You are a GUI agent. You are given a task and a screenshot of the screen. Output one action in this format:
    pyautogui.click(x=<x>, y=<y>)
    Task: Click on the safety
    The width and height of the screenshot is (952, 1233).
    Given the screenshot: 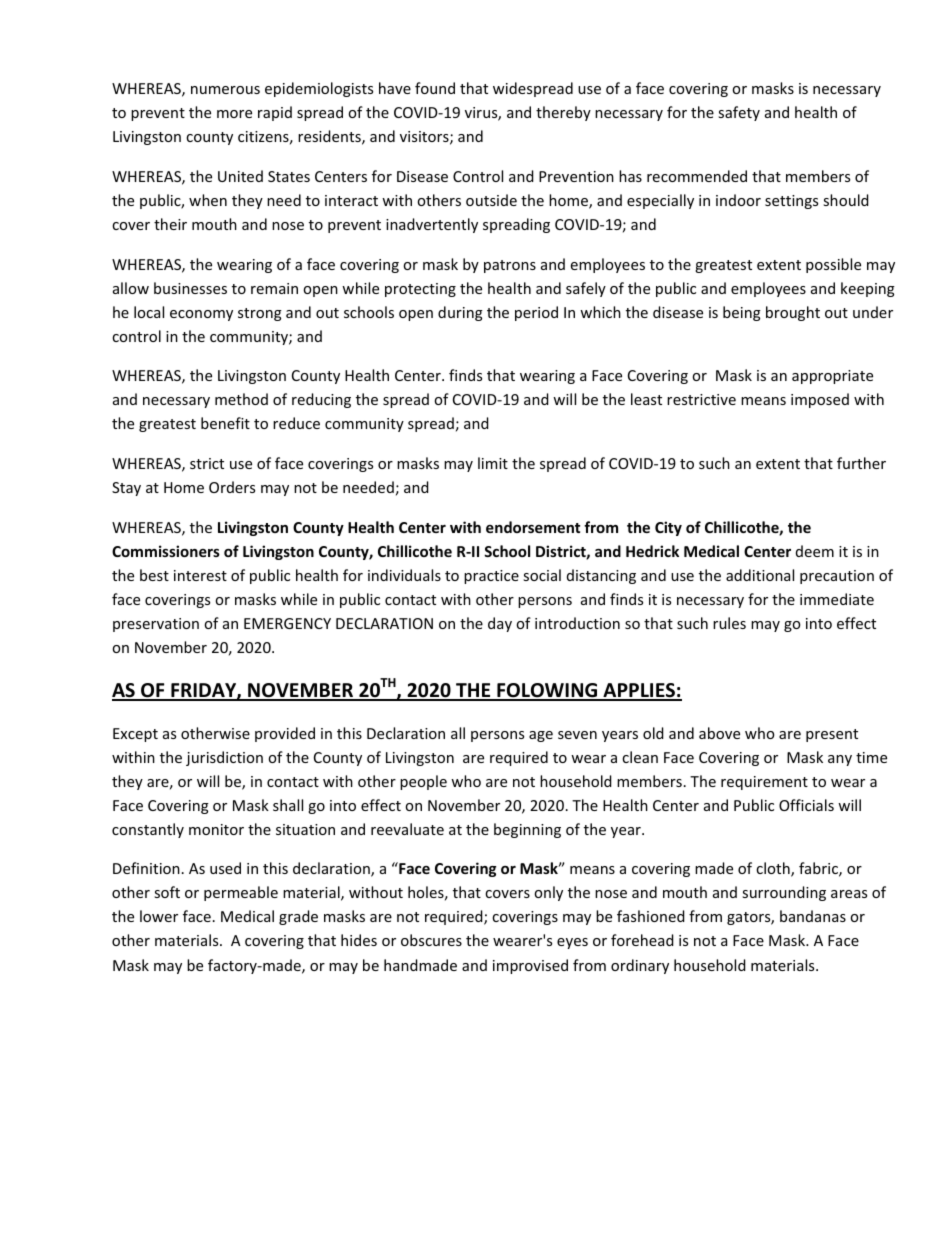 What is the action you would take?
    pyautogui.click(x=739, y=113)
